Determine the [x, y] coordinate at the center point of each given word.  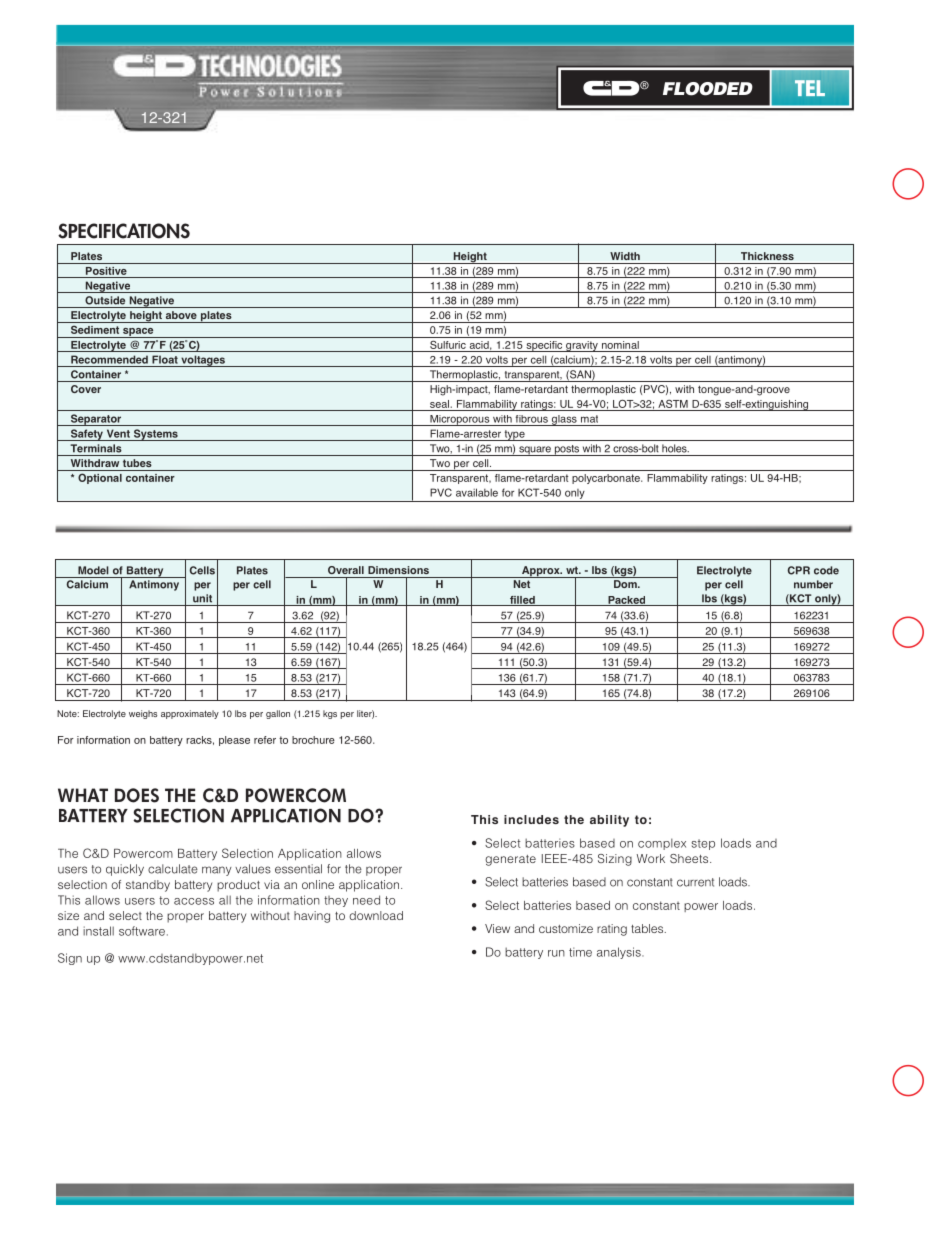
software [142, 931]
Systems [155, 435]
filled [522, 601]
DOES [137, 795]
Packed [627, 601]
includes [531, 819]
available [477, 492]
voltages [203, 361]
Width [625, 256]
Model [93, 570]
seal [440, 404]
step [703, 844]
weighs [143, 714]
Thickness [767, 256]
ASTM [673, 404]
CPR [799, 570]
